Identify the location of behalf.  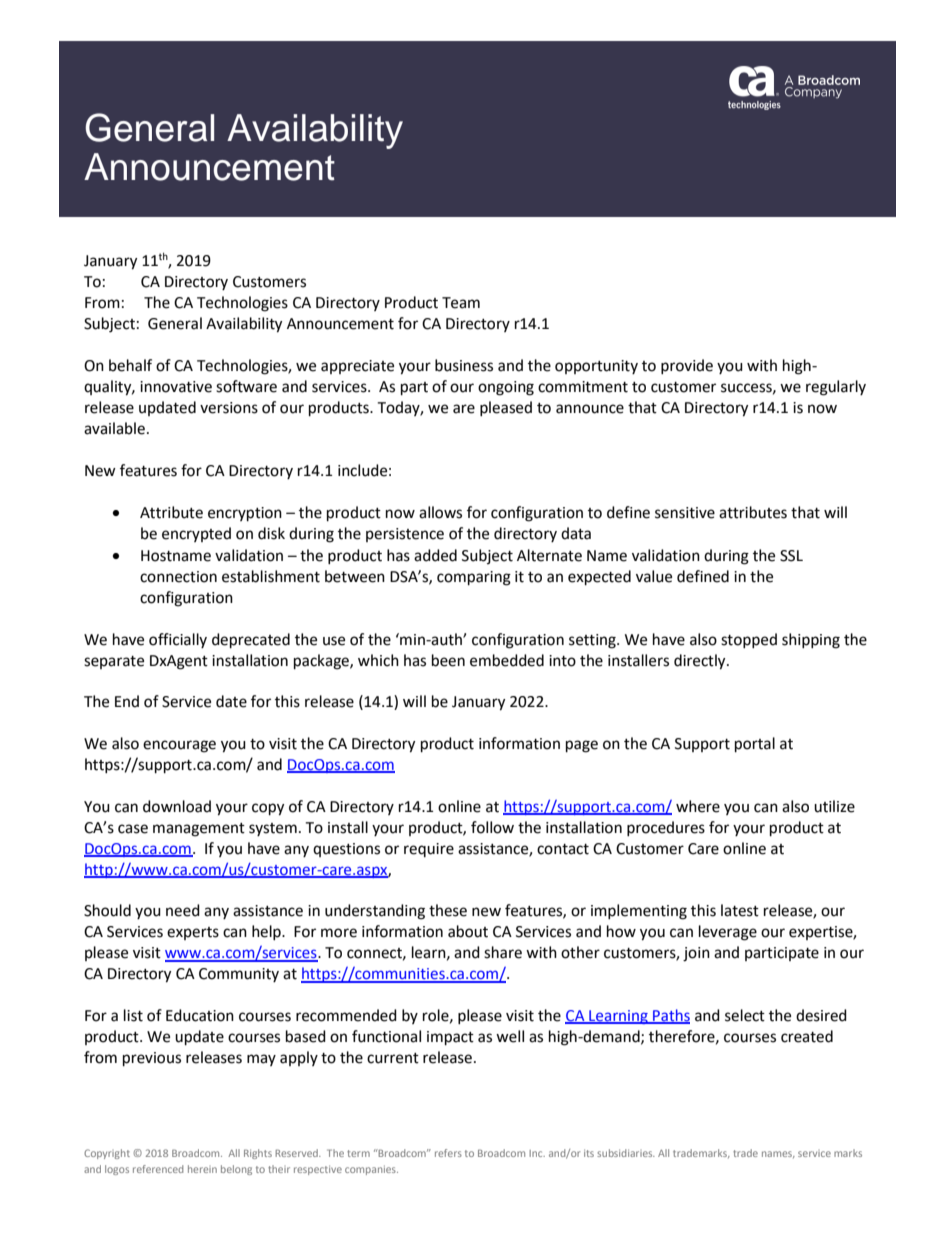
(130, 365).
